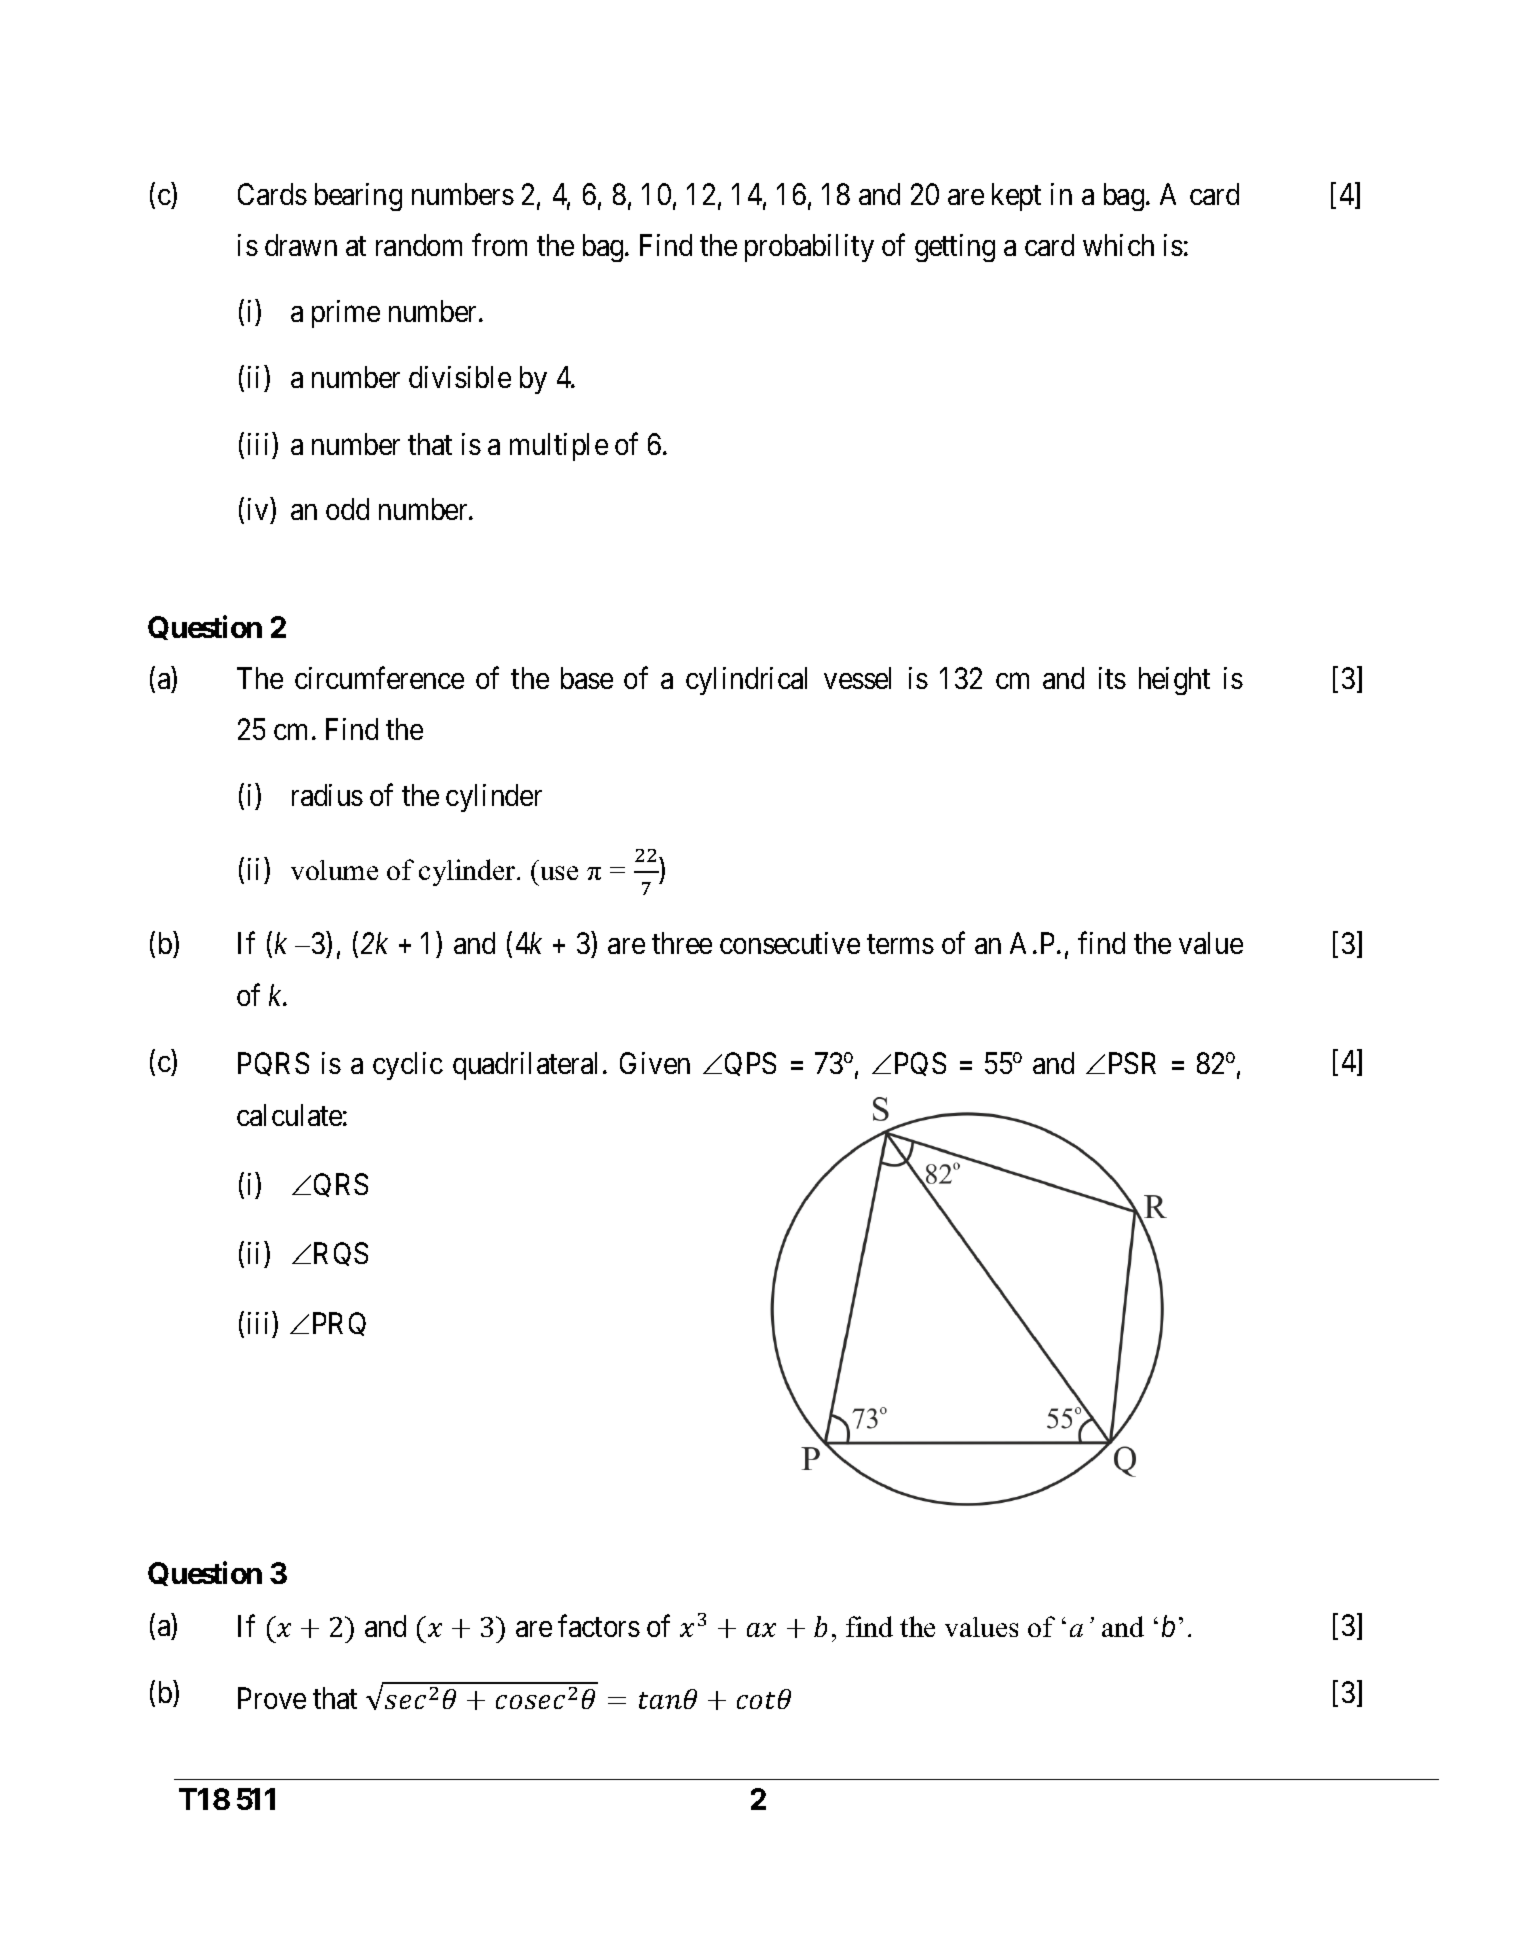 The image size is (1513, 1959). I want to click on Given, so click(655, 1063).
